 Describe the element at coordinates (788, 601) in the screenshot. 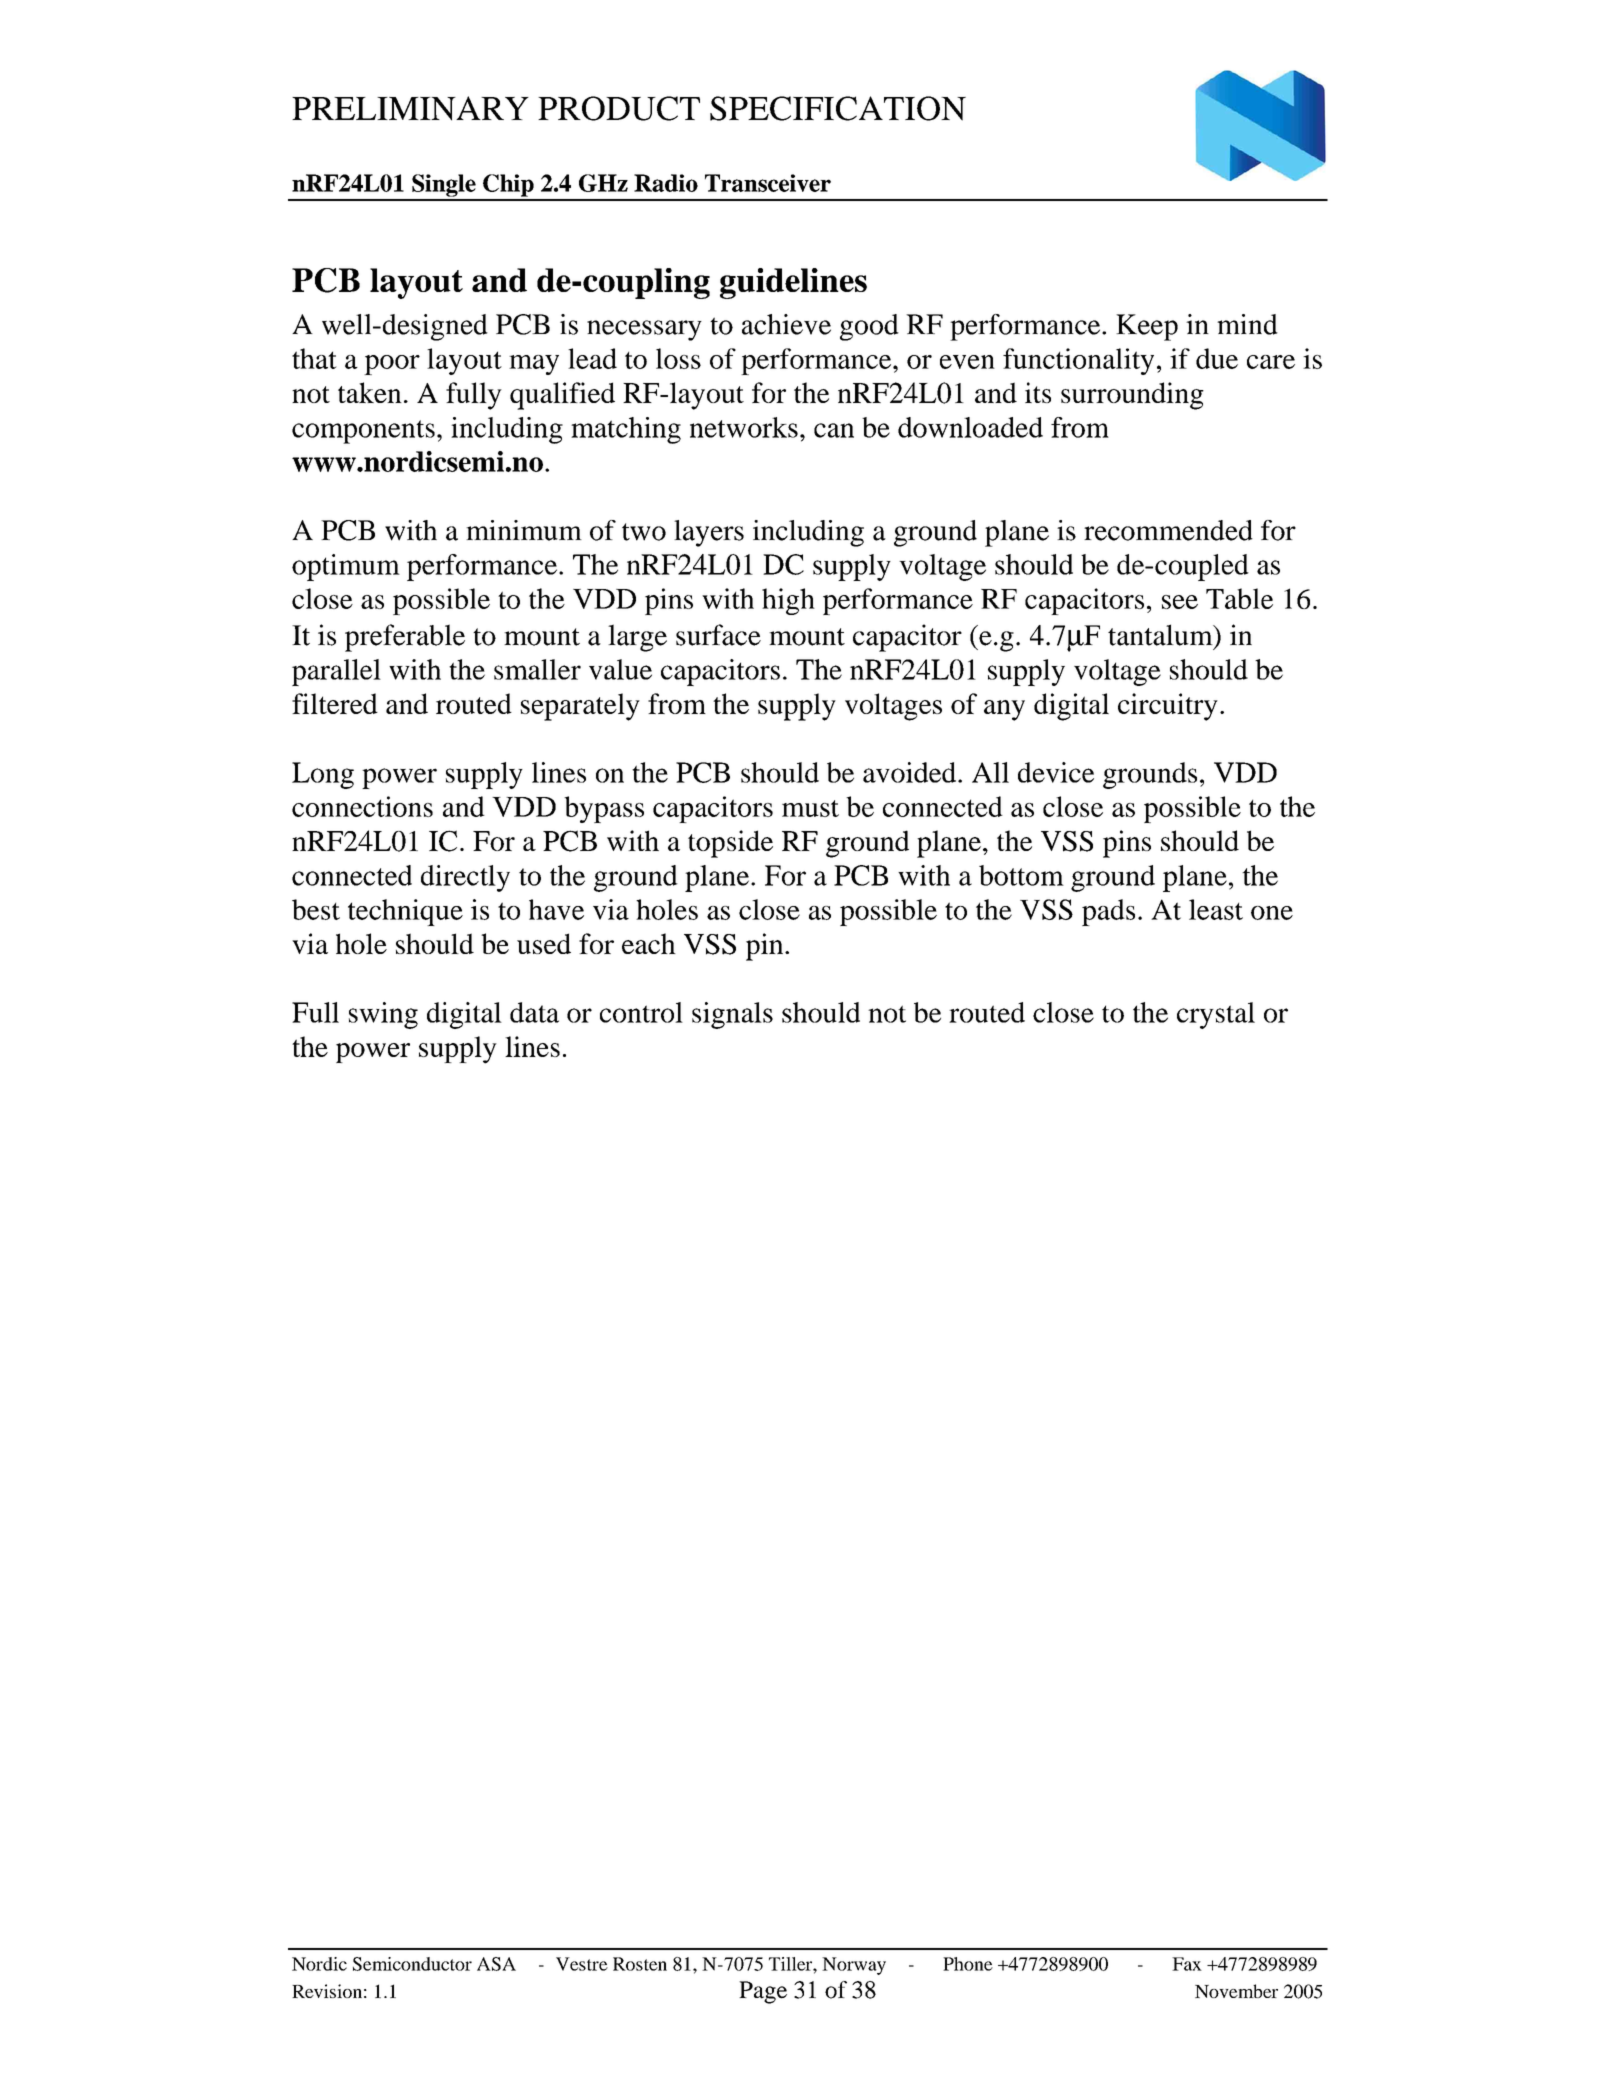

I see `high` at that location.
